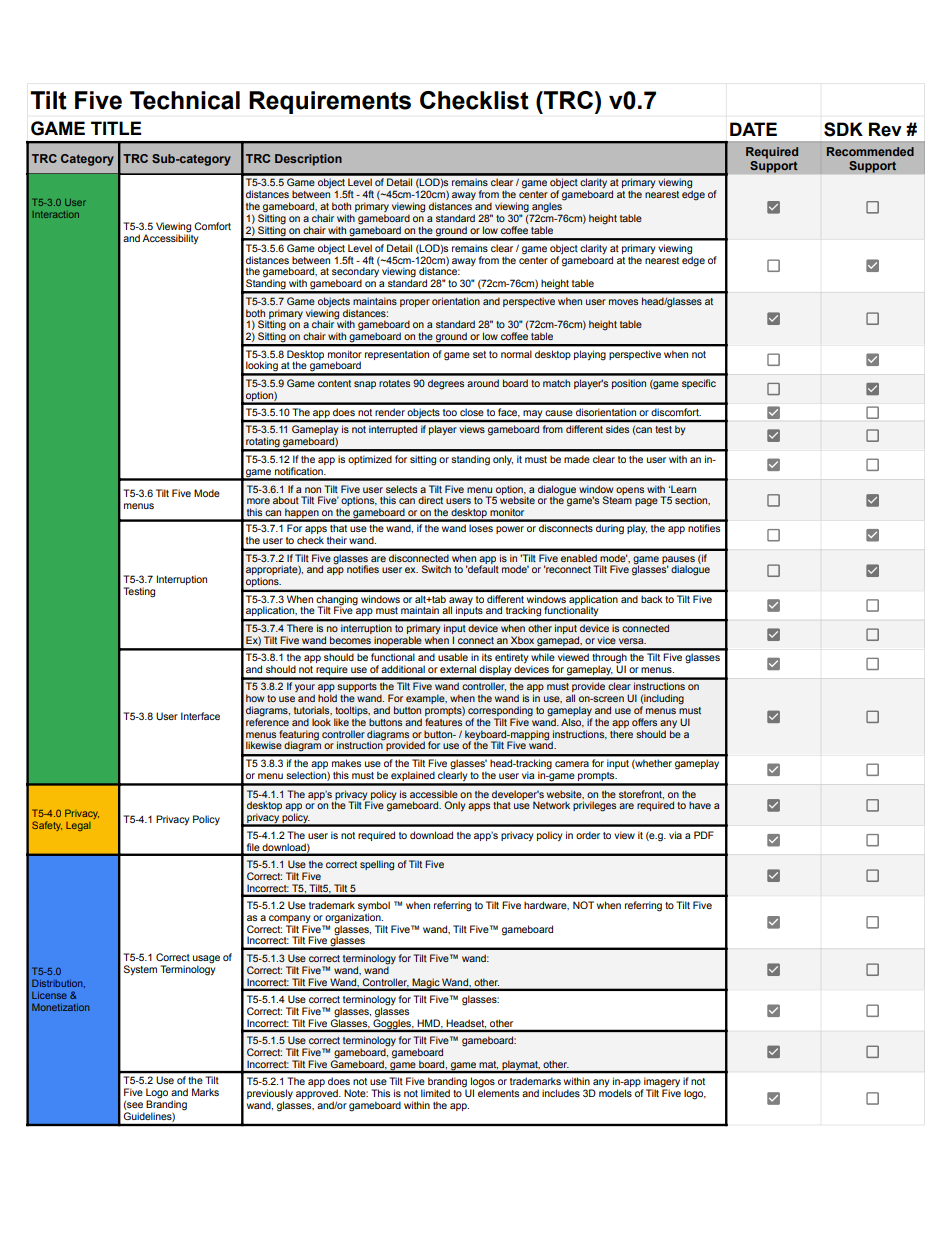 This screenshot has height=1233, width=952. What do you see at coordinates (308, 160) in the screenshot?
I see `Description` at bounding box center [308, 160].
